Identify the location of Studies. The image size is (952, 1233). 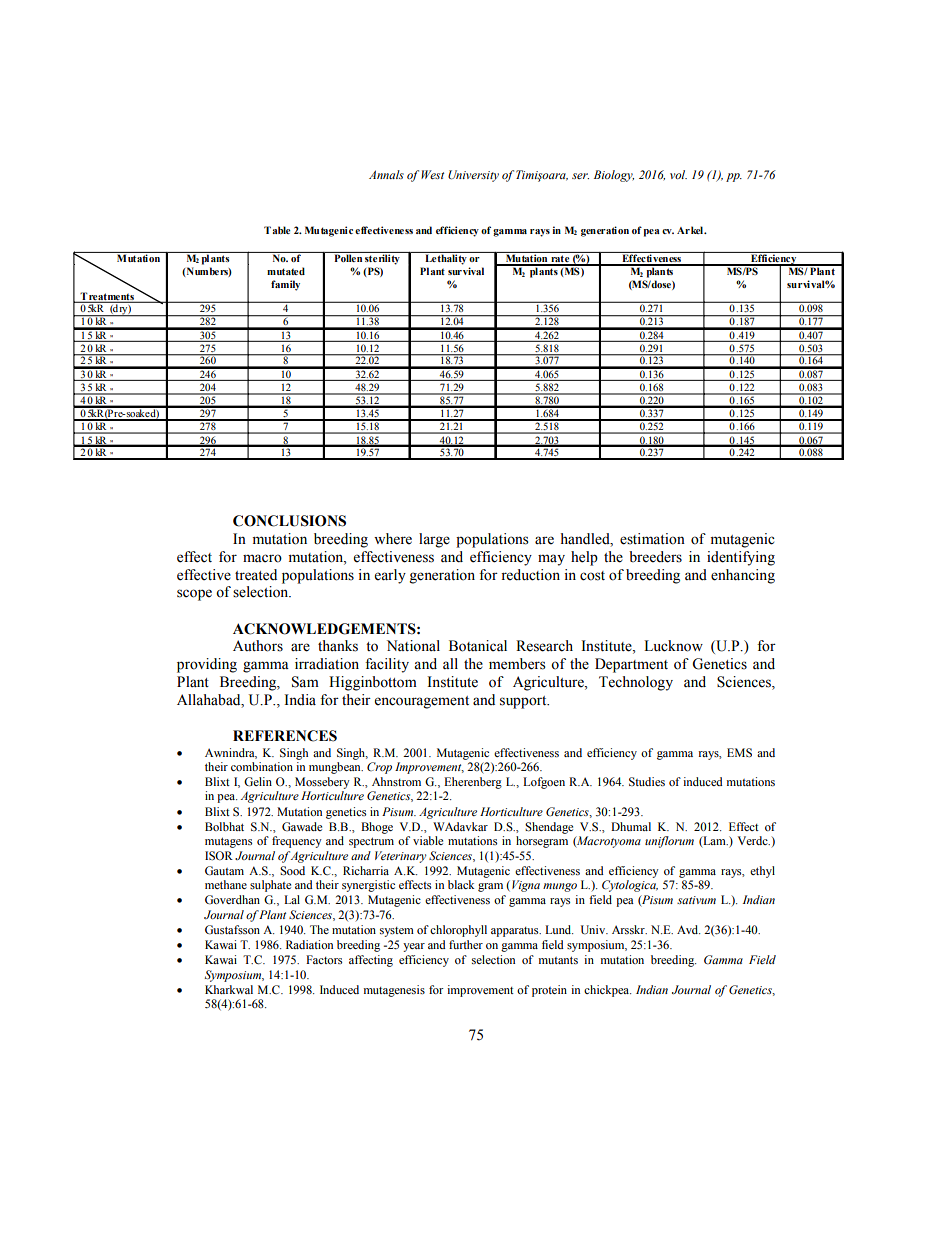
(647, 781).
